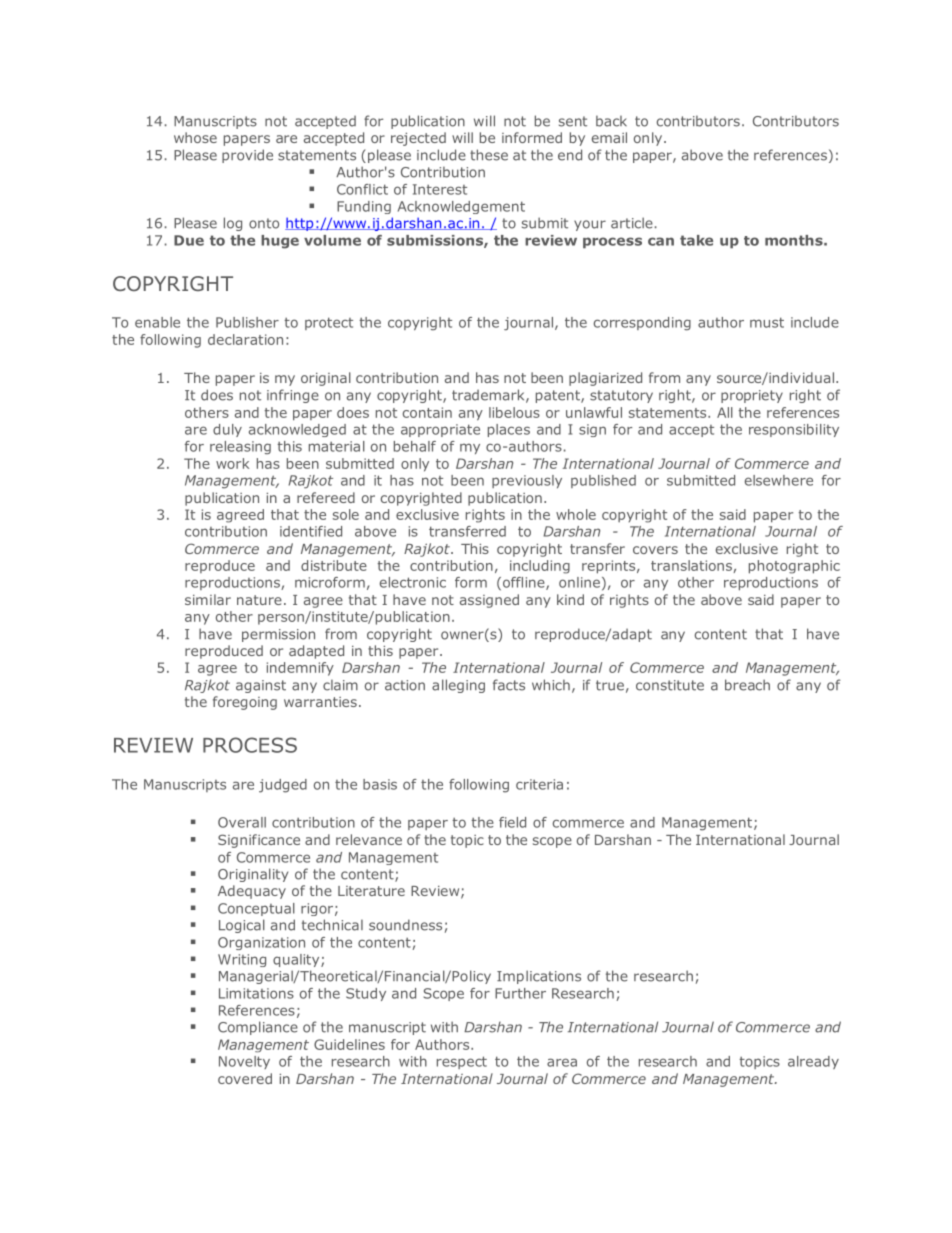  I want to click on provide, so click(247, 156).
